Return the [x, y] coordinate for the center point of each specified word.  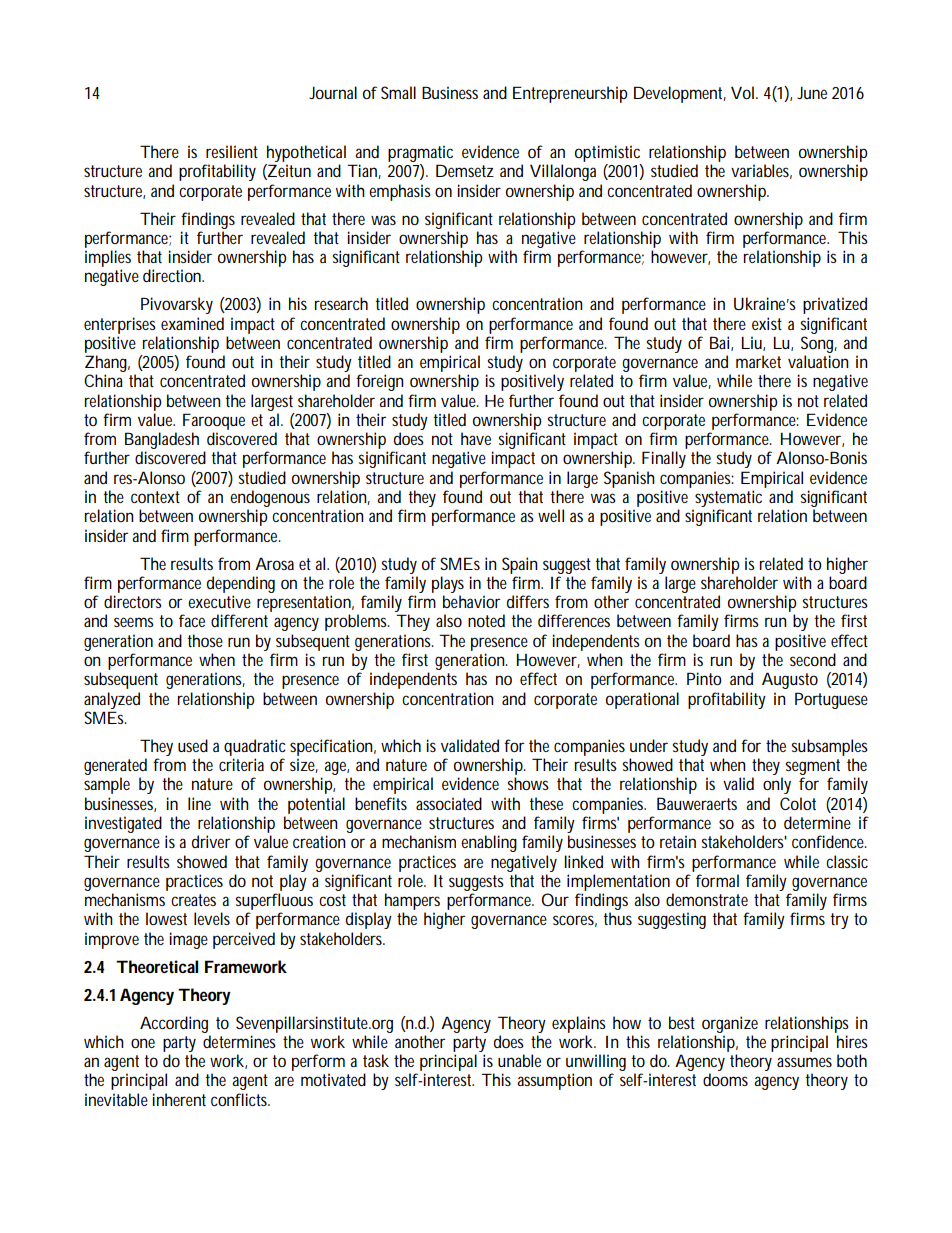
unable [519, 1060]
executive [219, 601]
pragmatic [420, 155]
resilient [232, 151]
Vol [742, 92]
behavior [471, 601]
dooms [725, 1079]
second [813, 659]
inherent [179, 1099]
